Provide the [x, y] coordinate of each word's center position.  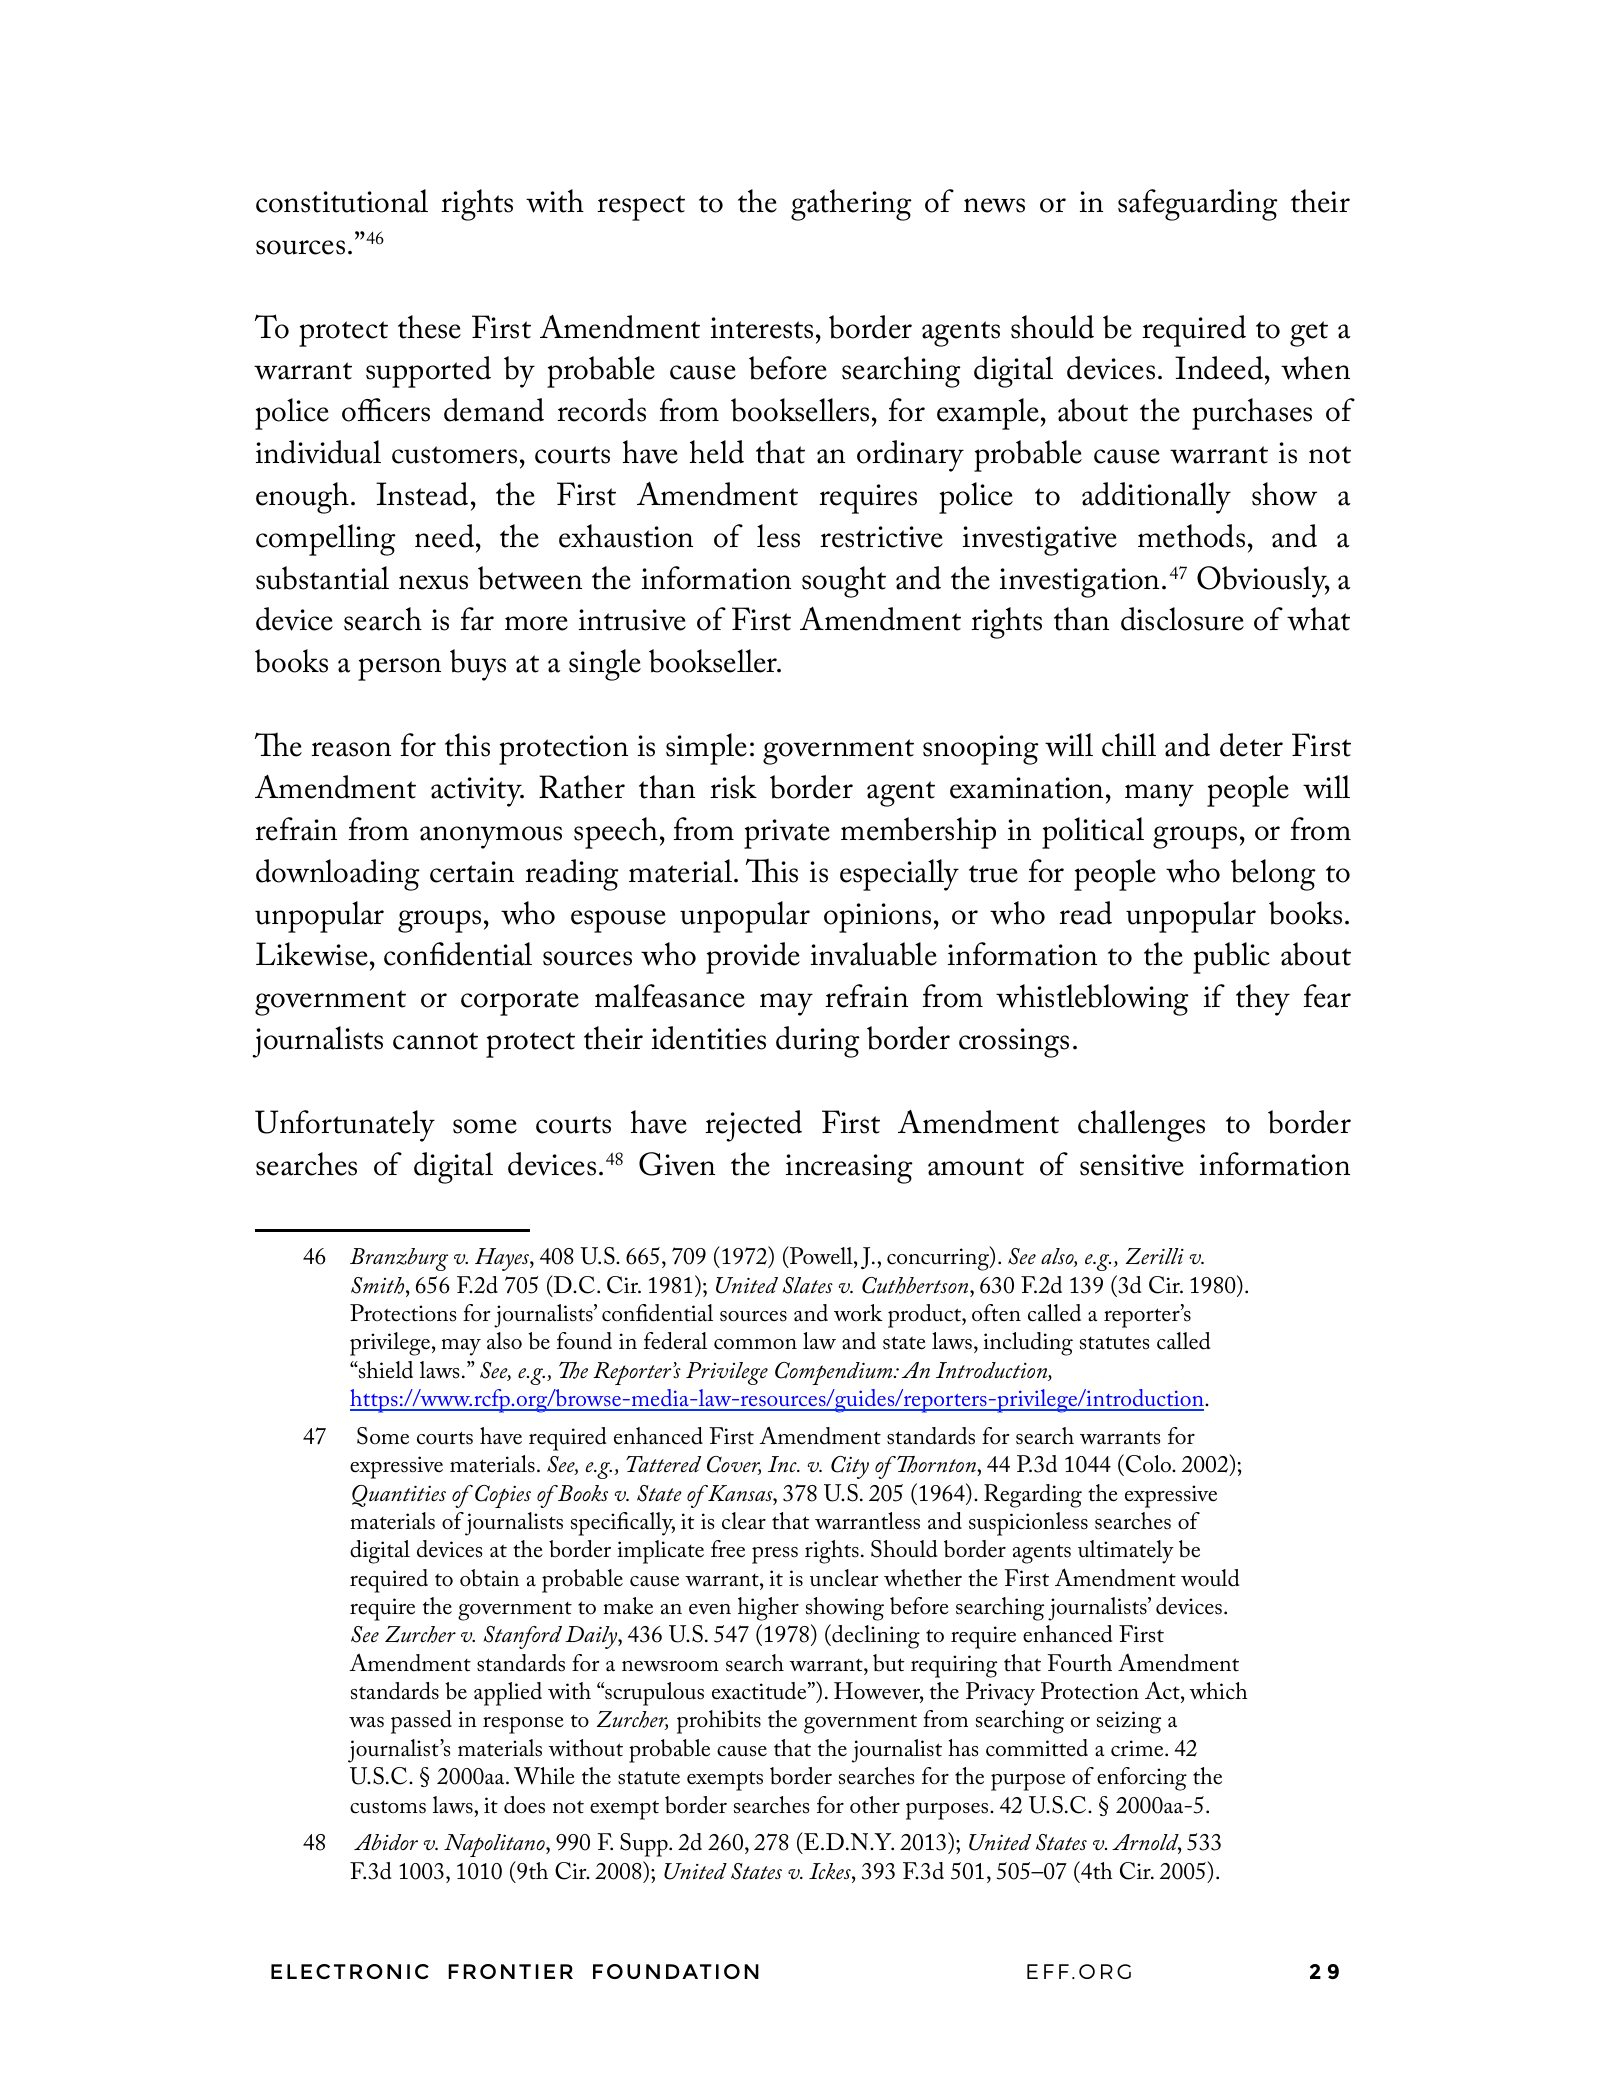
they [1263, 1000]
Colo [1148, 1465]
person [399, 669]
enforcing [1142, 1779]
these [429, 327]
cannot [435, 1041]
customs [388, 1807]
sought [844, 582]
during [818, 1042]
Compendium [835, 1373]
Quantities [399, 1496]
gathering [851, 205]
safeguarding [1198, 205]
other [875, 1805]
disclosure [1182, 619]
